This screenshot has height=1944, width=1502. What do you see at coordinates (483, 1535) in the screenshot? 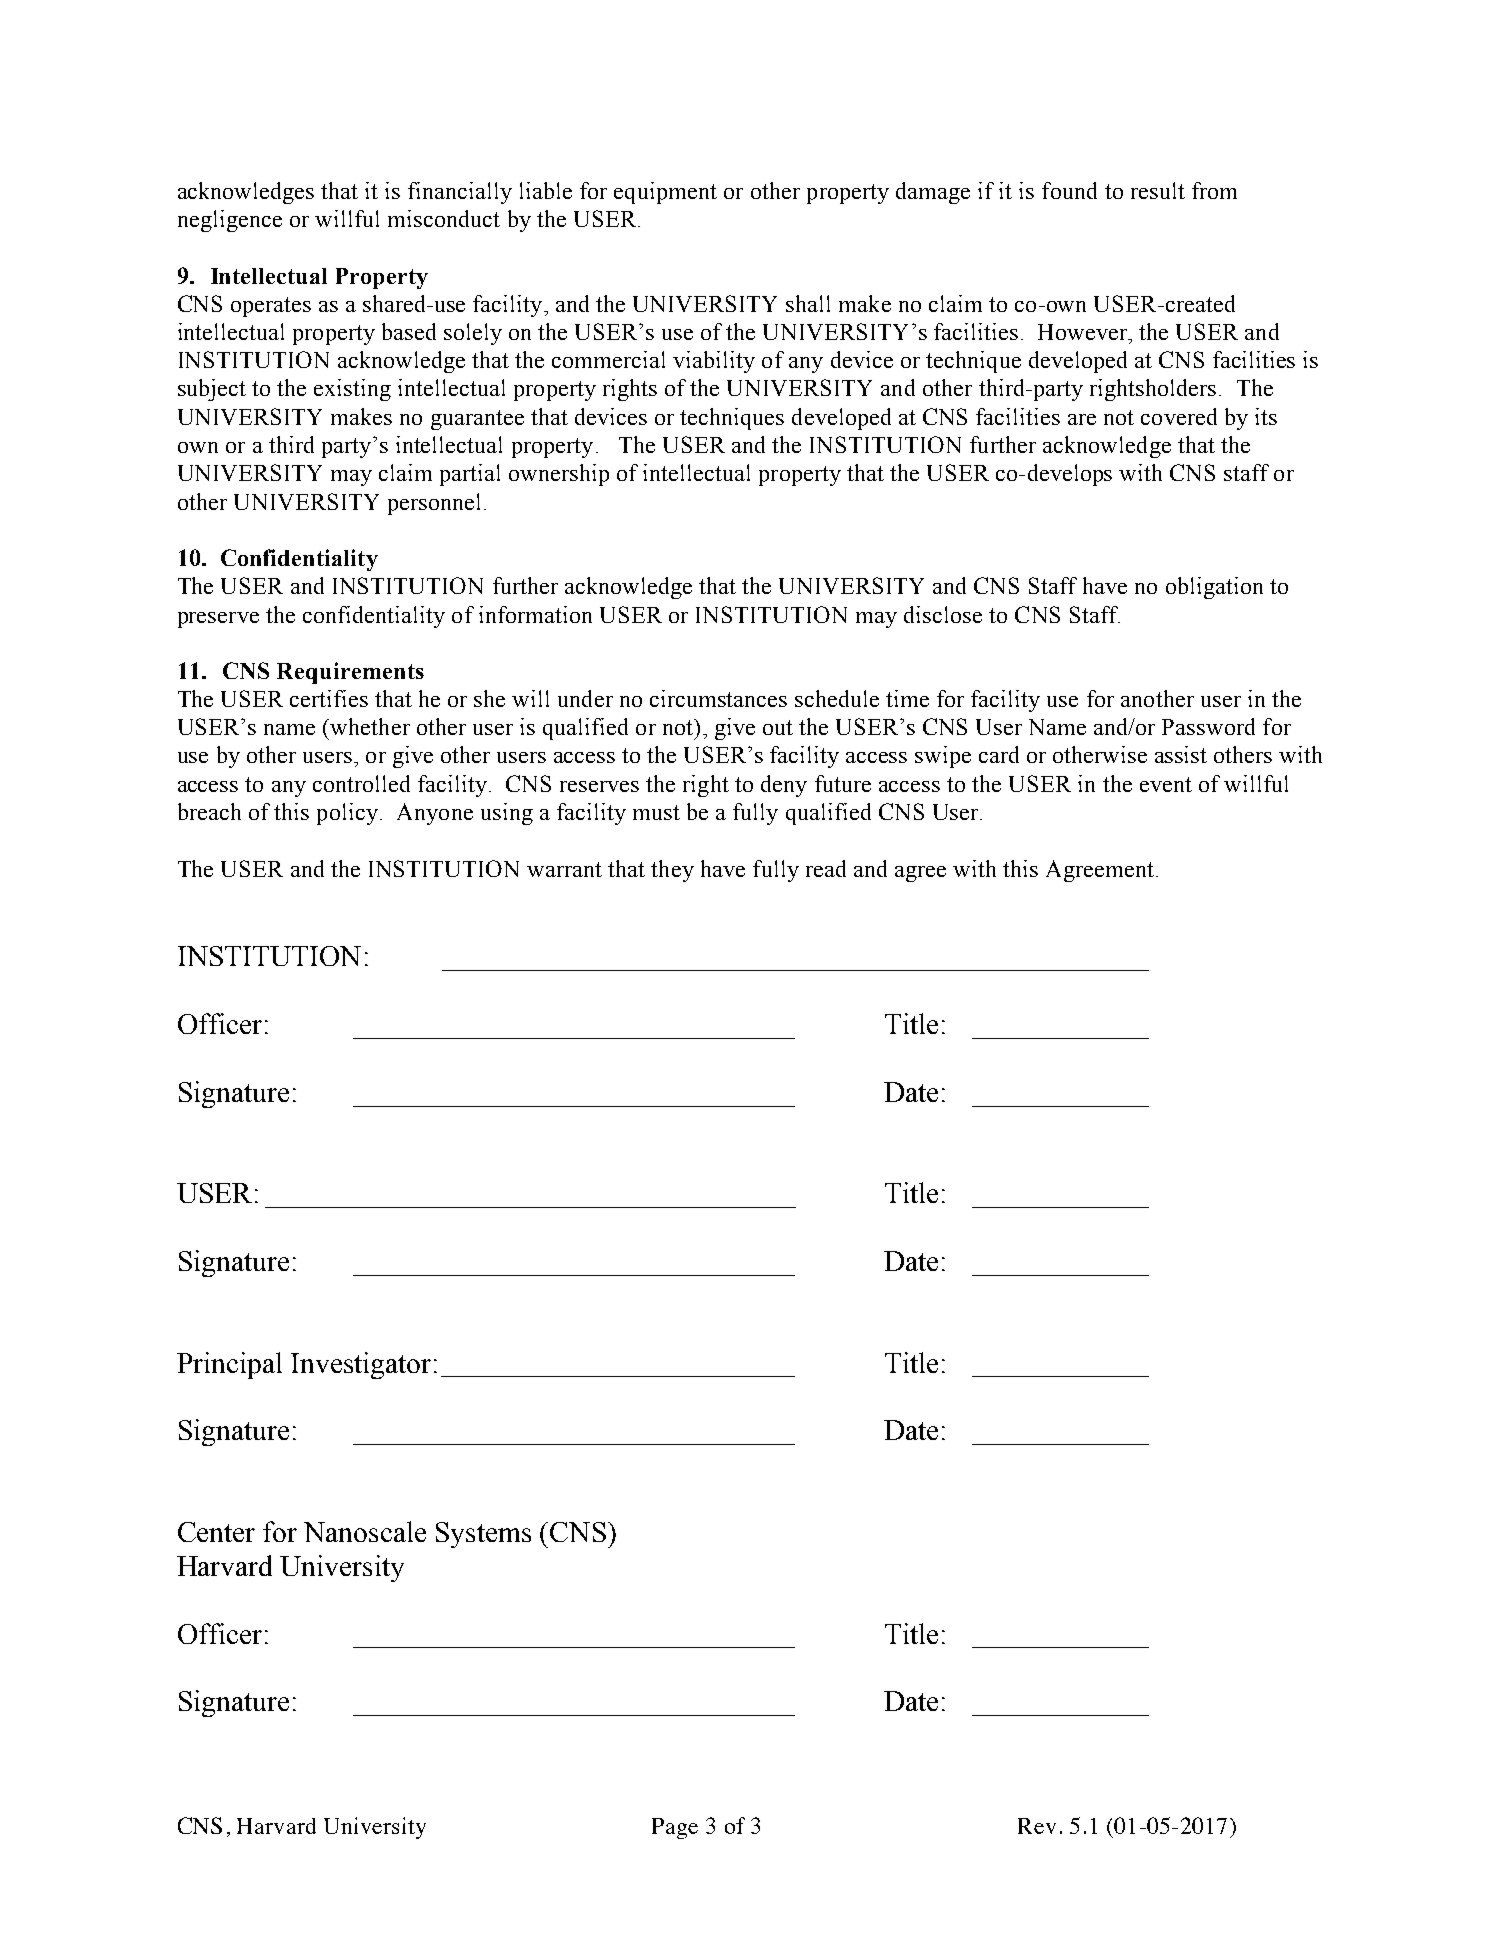
I see `Systems` at bounding box center [483, 1535].
